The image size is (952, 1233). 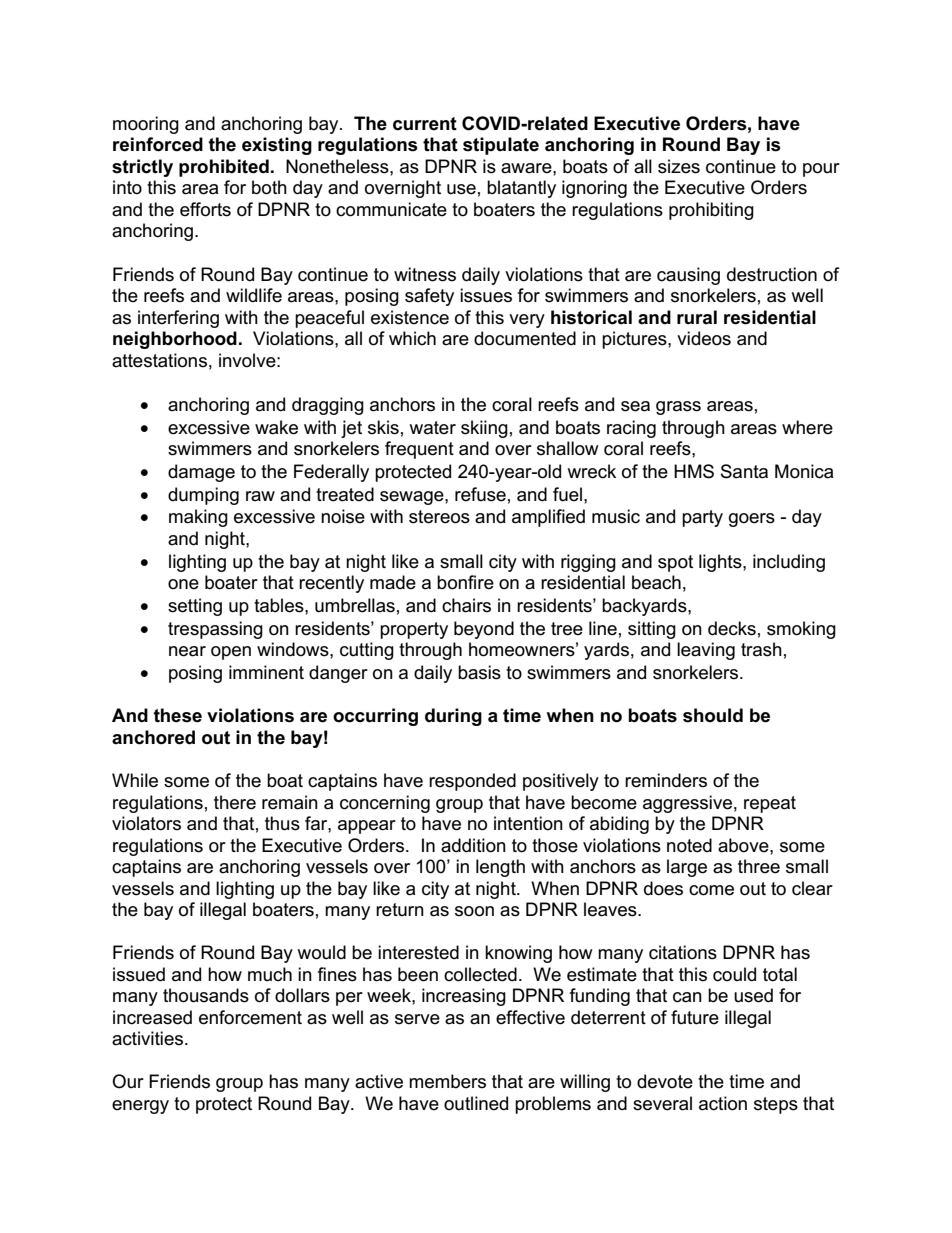 What do you see at coordinates (224, 168) in the image?
I see `prohibited` at bounding box center [224, 168].
